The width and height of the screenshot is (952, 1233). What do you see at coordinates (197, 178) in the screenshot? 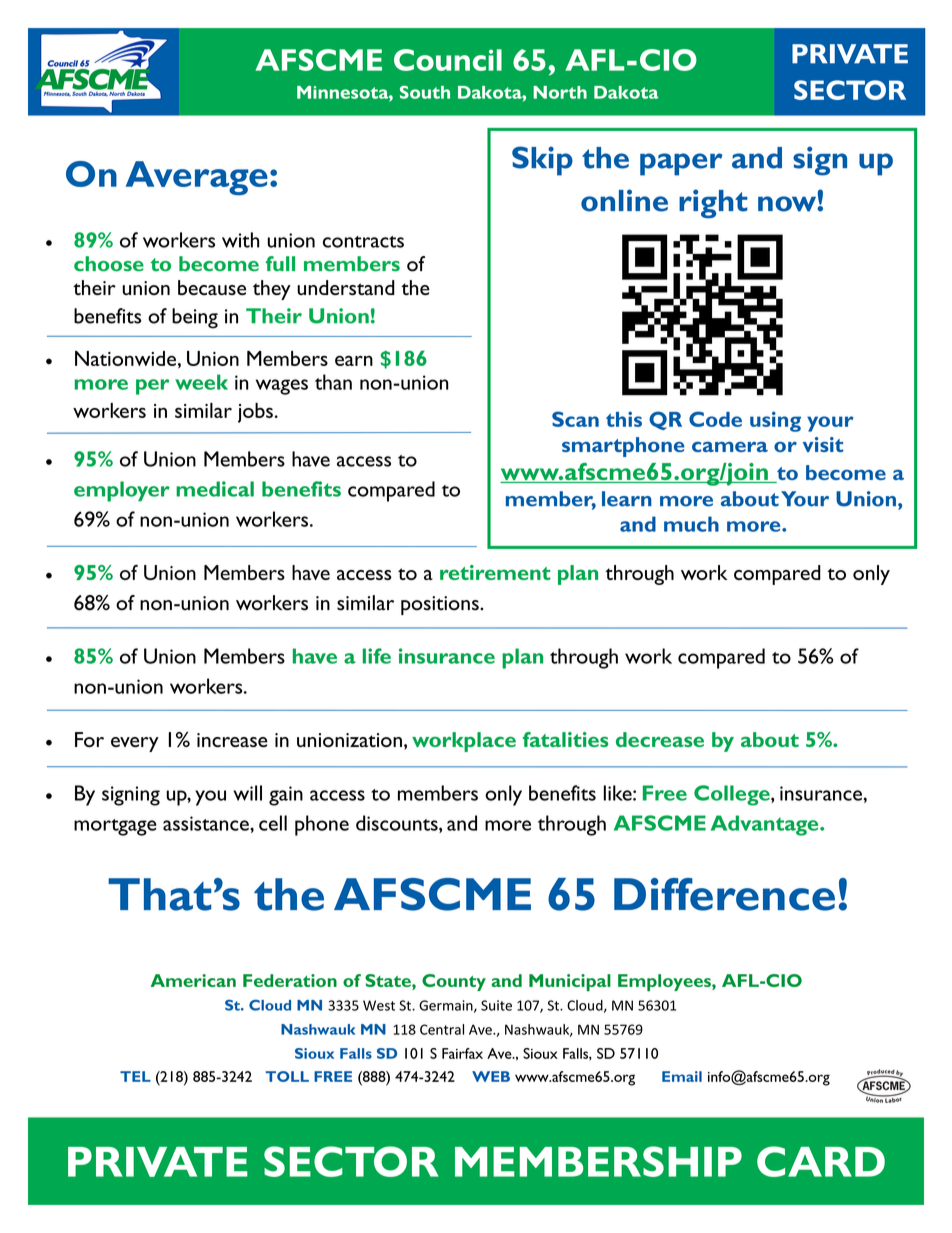
I see `Average` at bounding box center [197, 178].
